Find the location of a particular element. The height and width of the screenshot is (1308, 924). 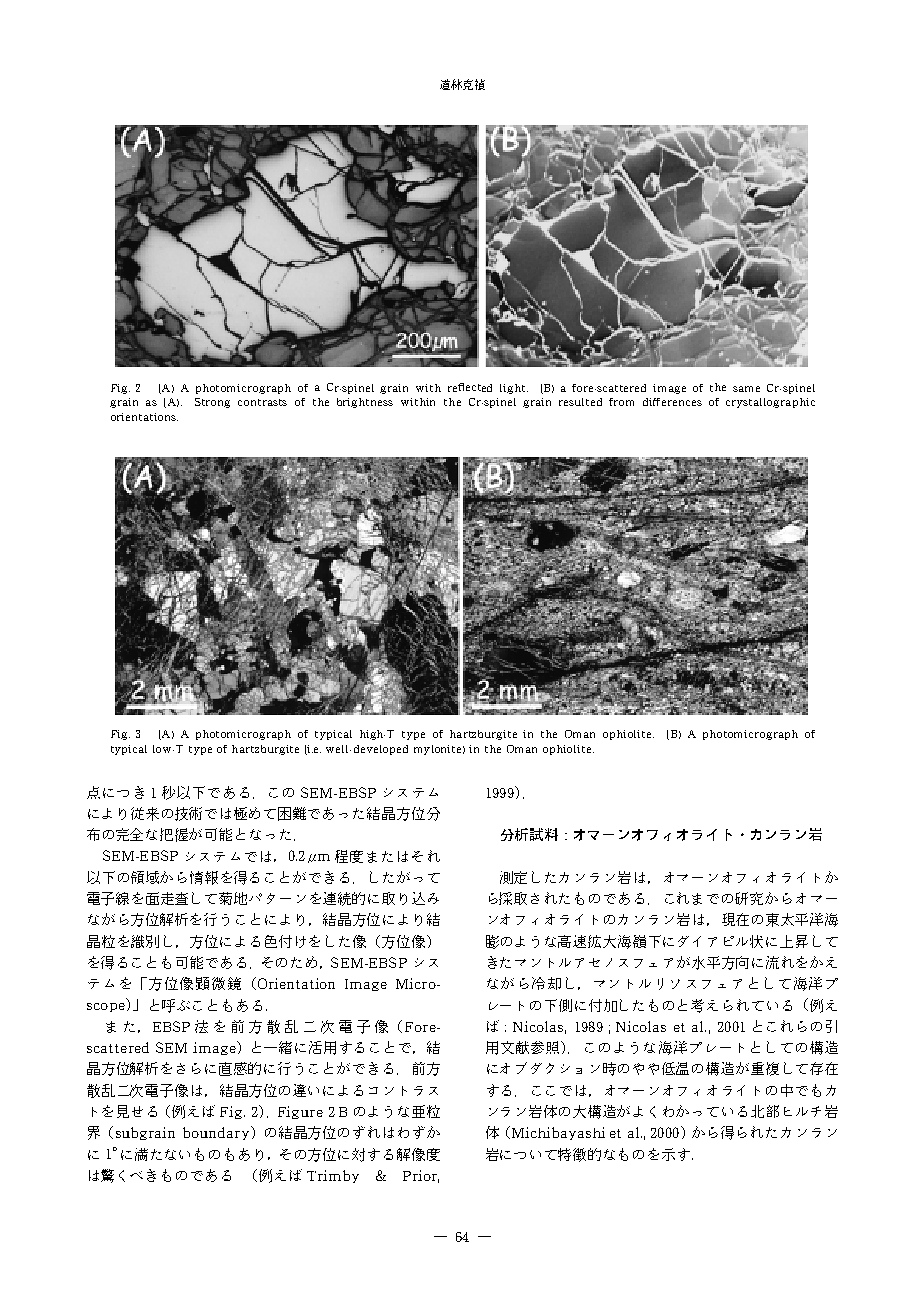

crystallographic is located at coordinates (770, 403).
